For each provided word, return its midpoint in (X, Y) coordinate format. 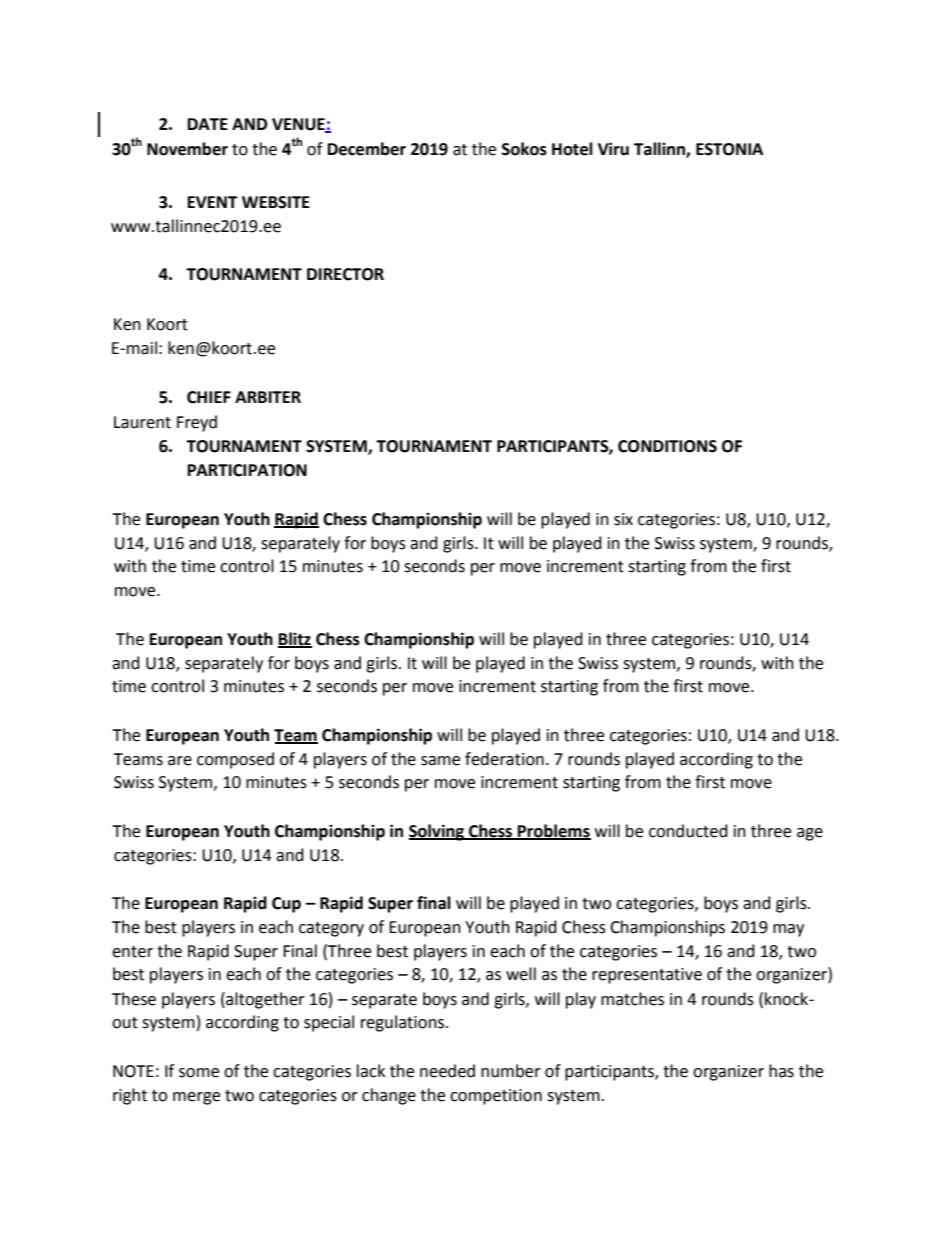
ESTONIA (729, 149)
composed (235, 760)
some (199, 1073)
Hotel (572, 149)
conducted (688, 831)
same (440, 761)
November (187, 149)
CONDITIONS (667, 446)
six (623, 519)
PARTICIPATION (247, 470)
